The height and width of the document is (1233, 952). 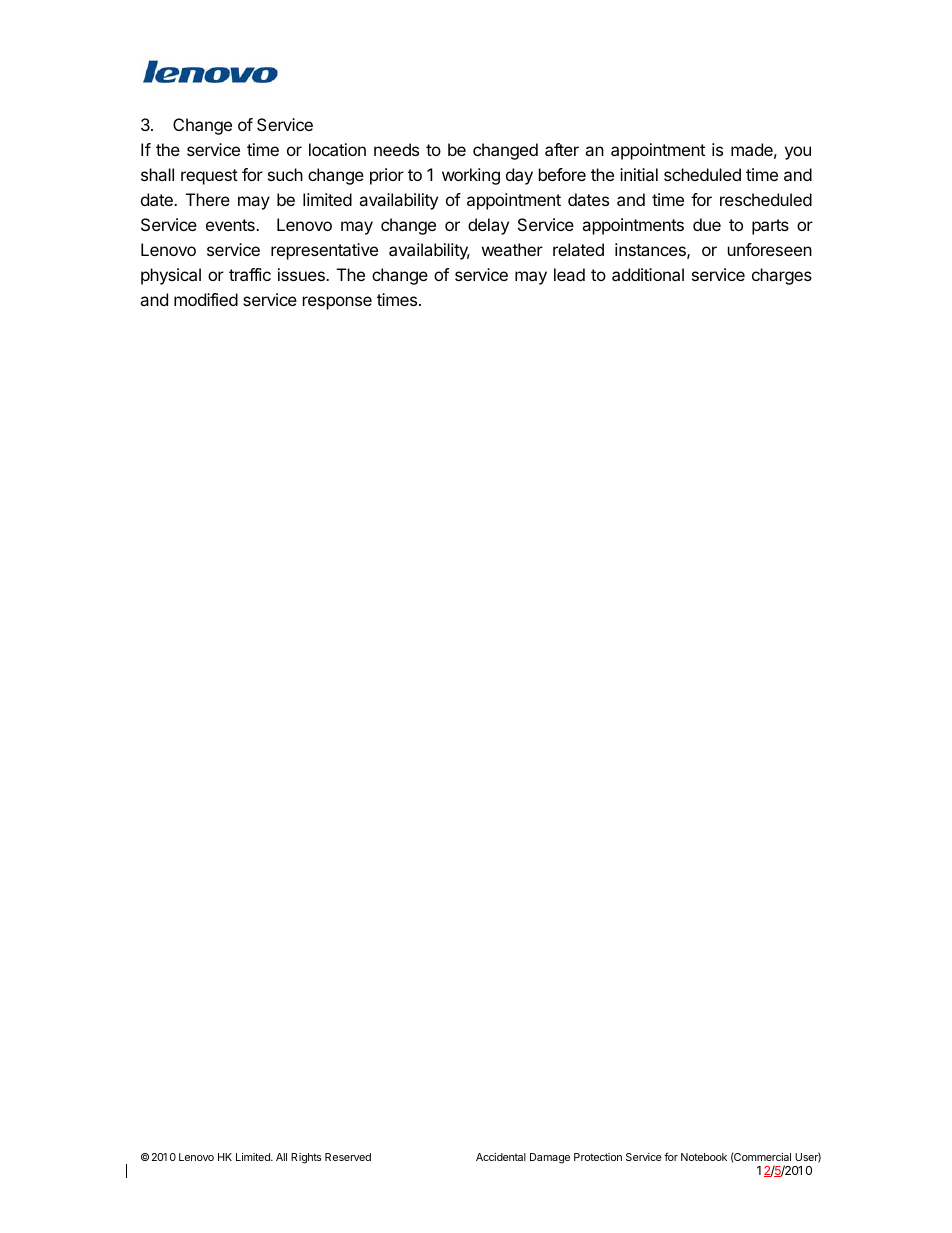 I want to click on Rights, so click(x=306, y=1158).
